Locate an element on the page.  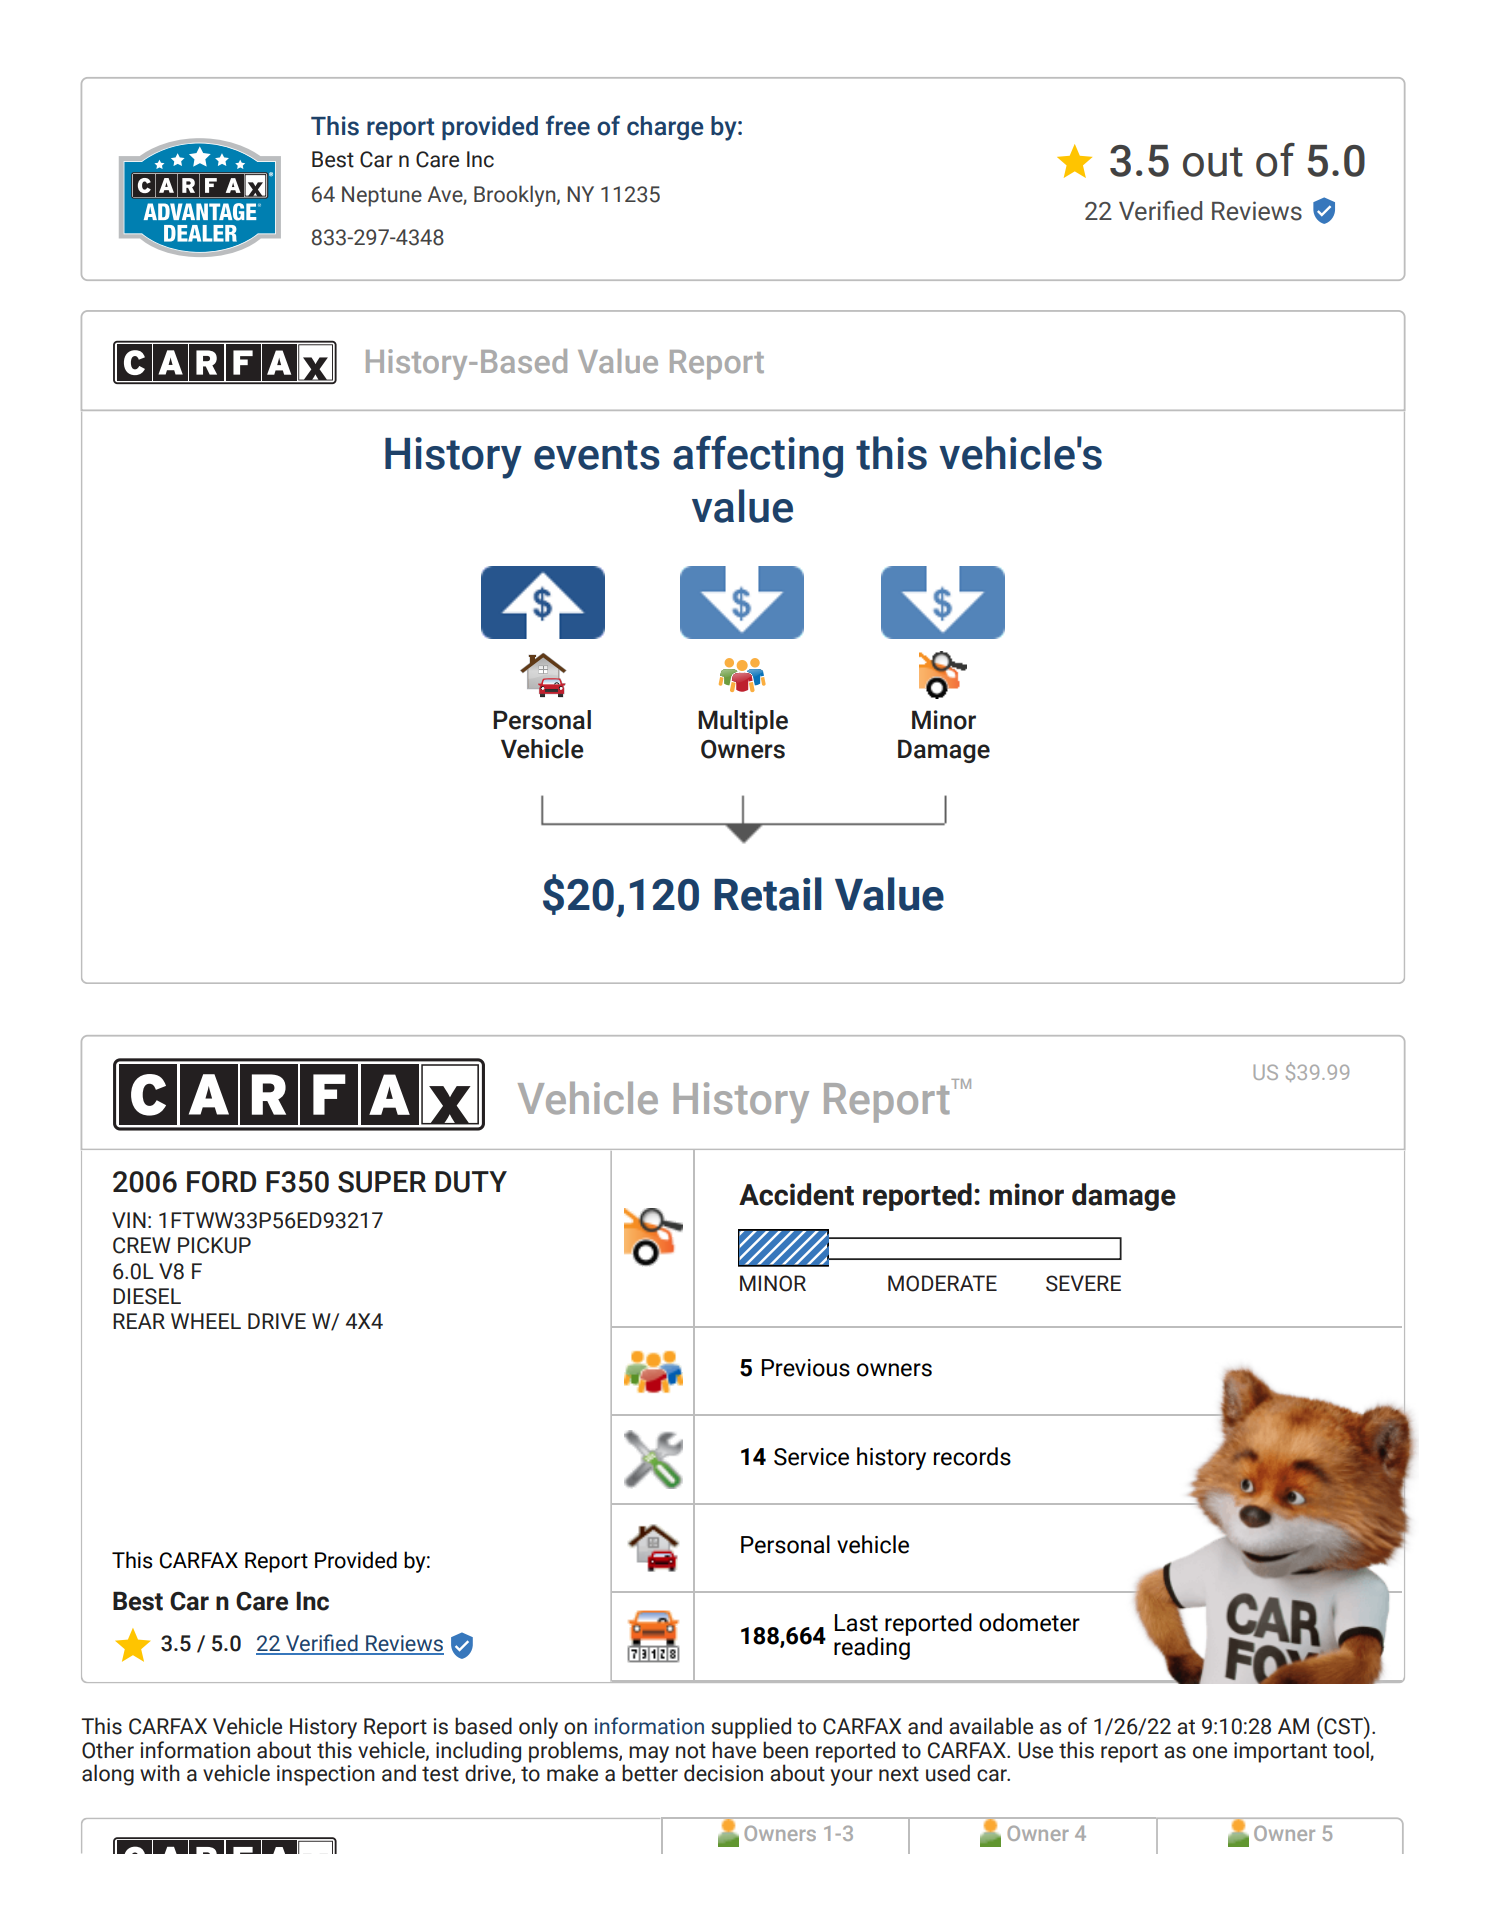
Neptune is located at coordinates (382, 196).
